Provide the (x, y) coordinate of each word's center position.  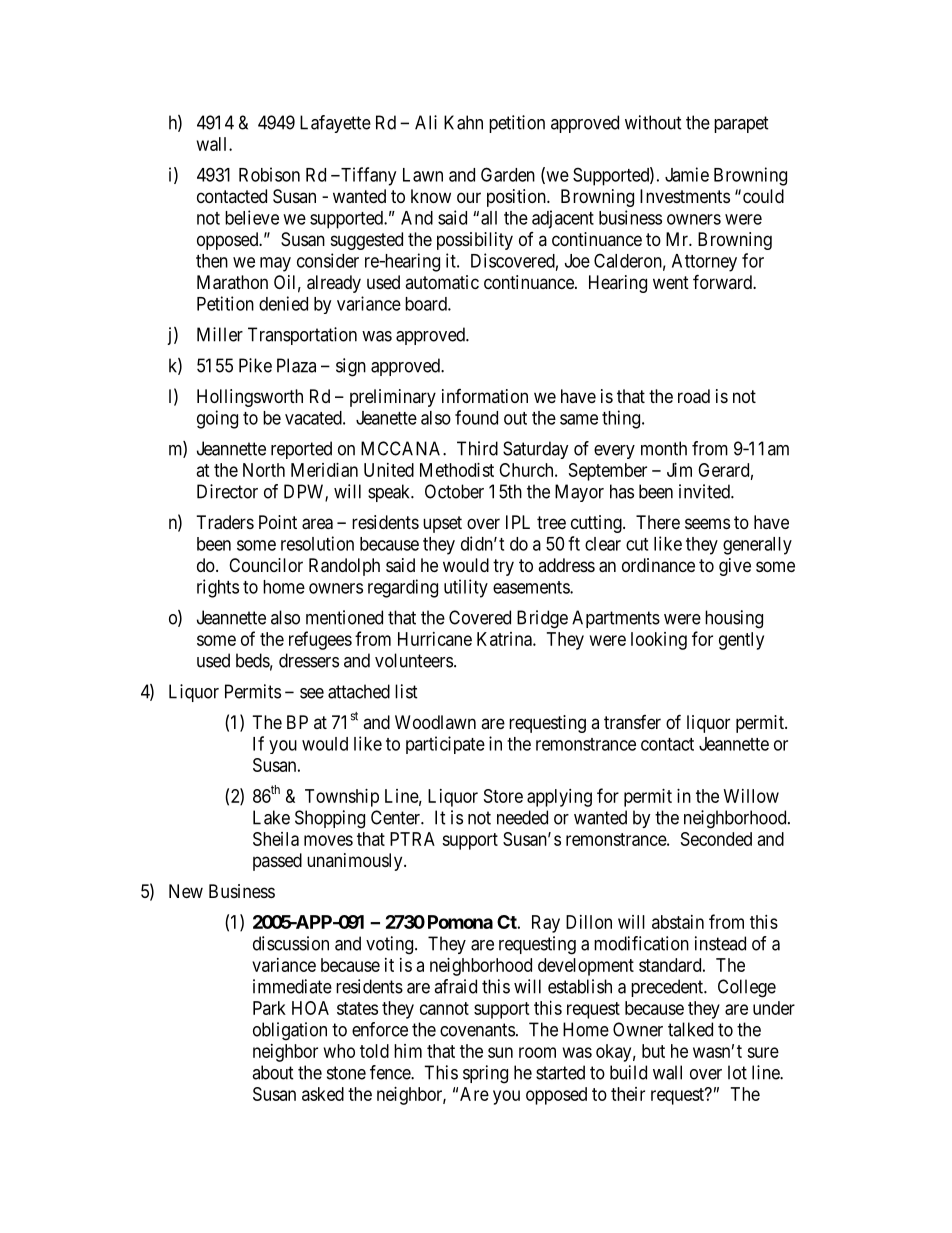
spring (485, 1074)
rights (218, 588)
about (273, 1072)
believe (252, 217)
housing (734, 619)
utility (466, 588)
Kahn (463, 122)
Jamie (687, 174)
